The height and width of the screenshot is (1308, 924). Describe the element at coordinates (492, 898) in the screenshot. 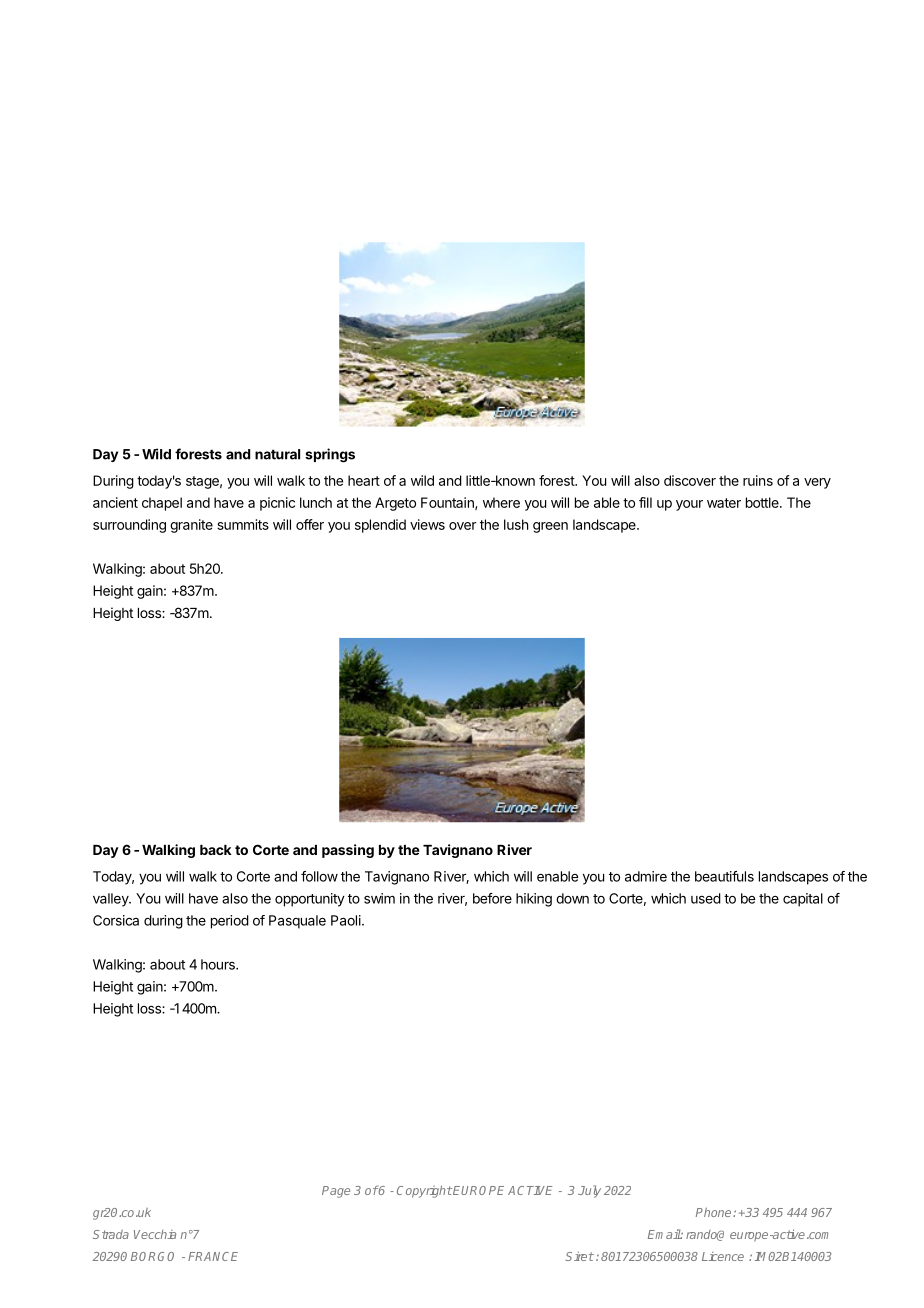

I see `before` at that location.
